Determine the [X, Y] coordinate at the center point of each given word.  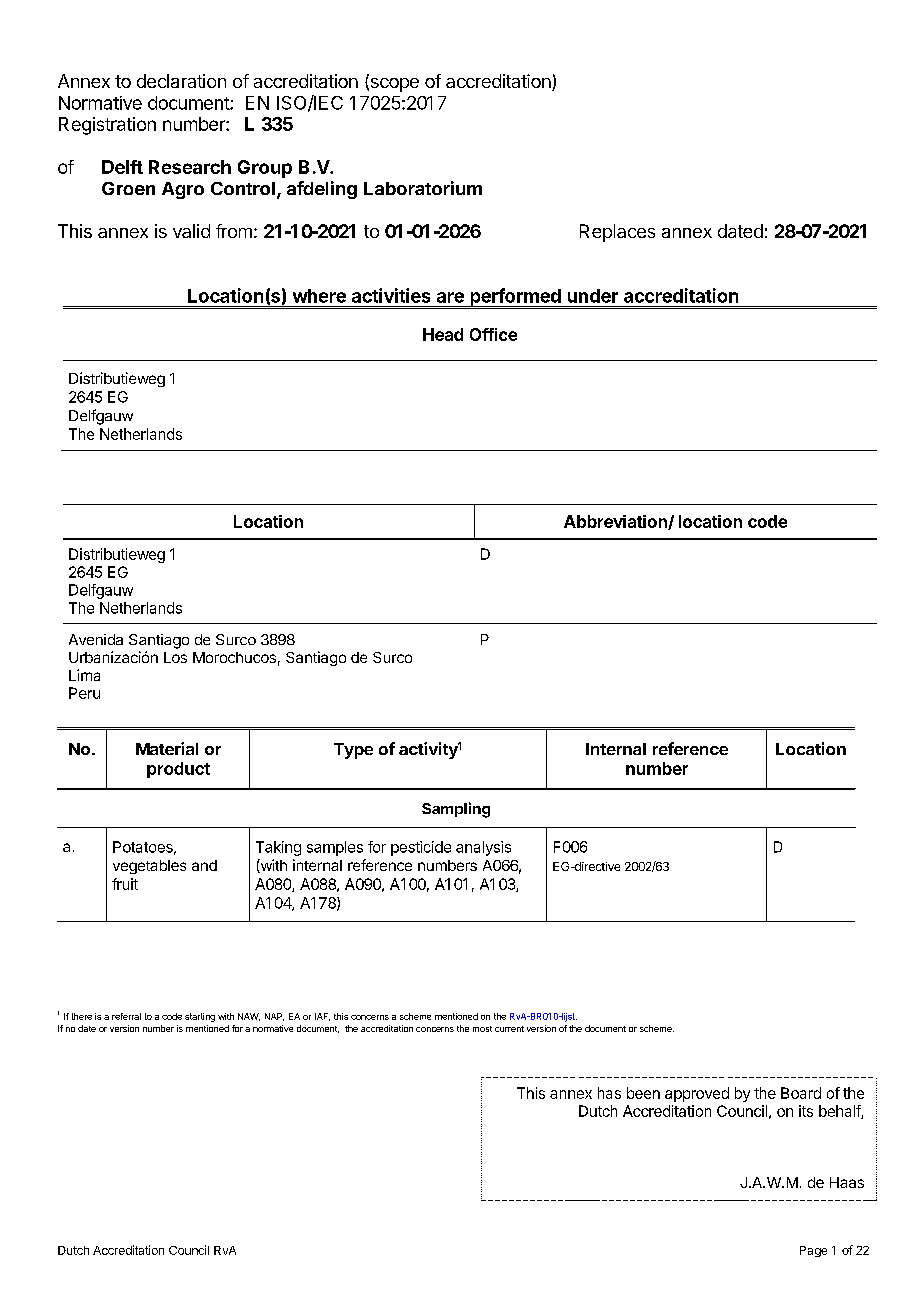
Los [175, 657]
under [593, 296]
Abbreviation [616, 522]
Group [265, 169]
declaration [181, 81]
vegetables [149, 867]
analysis [483, 848]
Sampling [456, 810]
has [609, 1093]
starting [200, 1017]
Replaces [617, 233]
